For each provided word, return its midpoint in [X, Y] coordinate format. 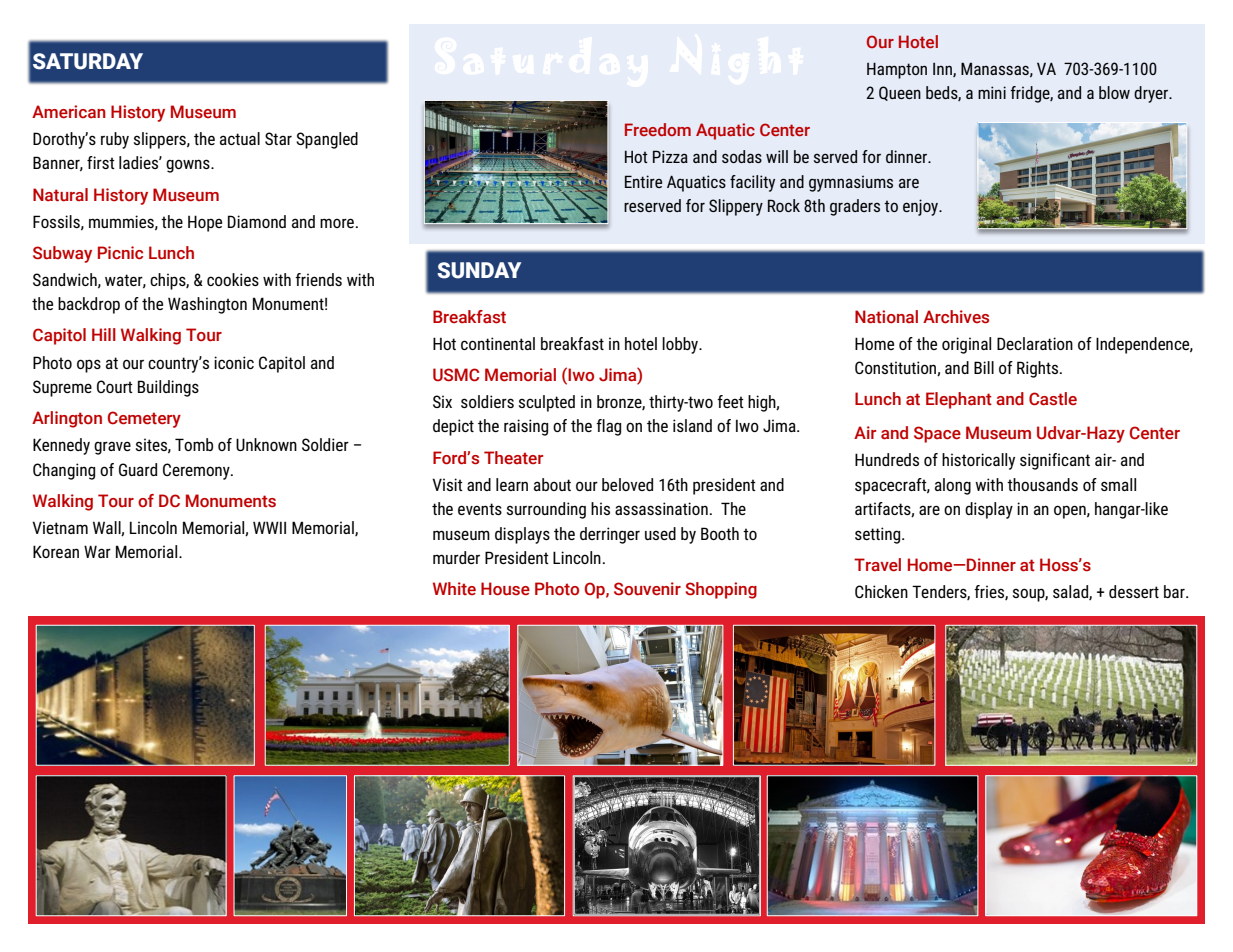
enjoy [922, 207]
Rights [1039, 369]
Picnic [120, 253]
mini [992, 92]
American [69, 112]
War [97, 551]
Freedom [658, 129]
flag [608, 427]
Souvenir [647, 589]
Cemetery [144, 419]
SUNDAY [479, 270]
